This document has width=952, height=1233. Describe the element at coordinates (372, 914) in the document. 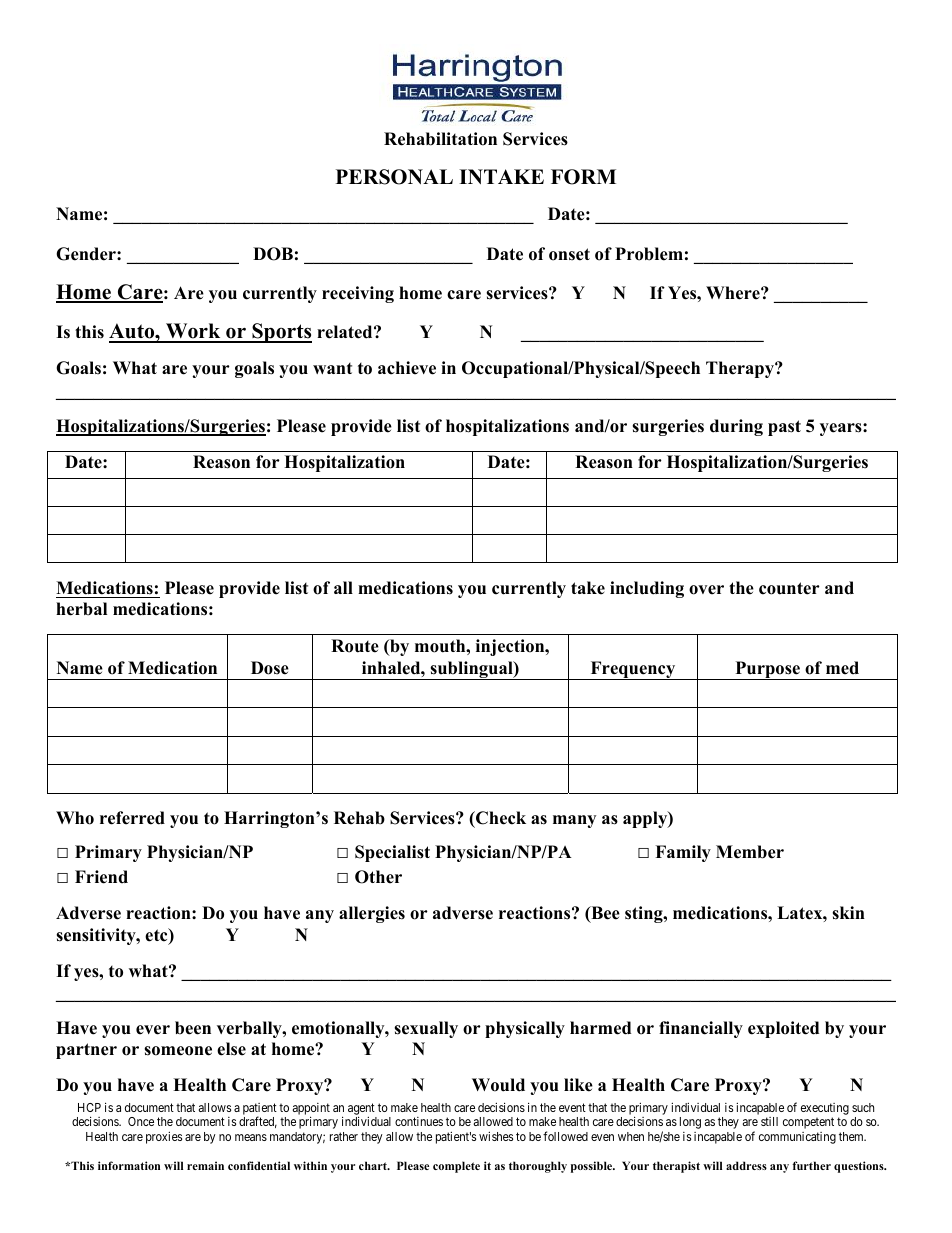

I see `allergies` at that location.
